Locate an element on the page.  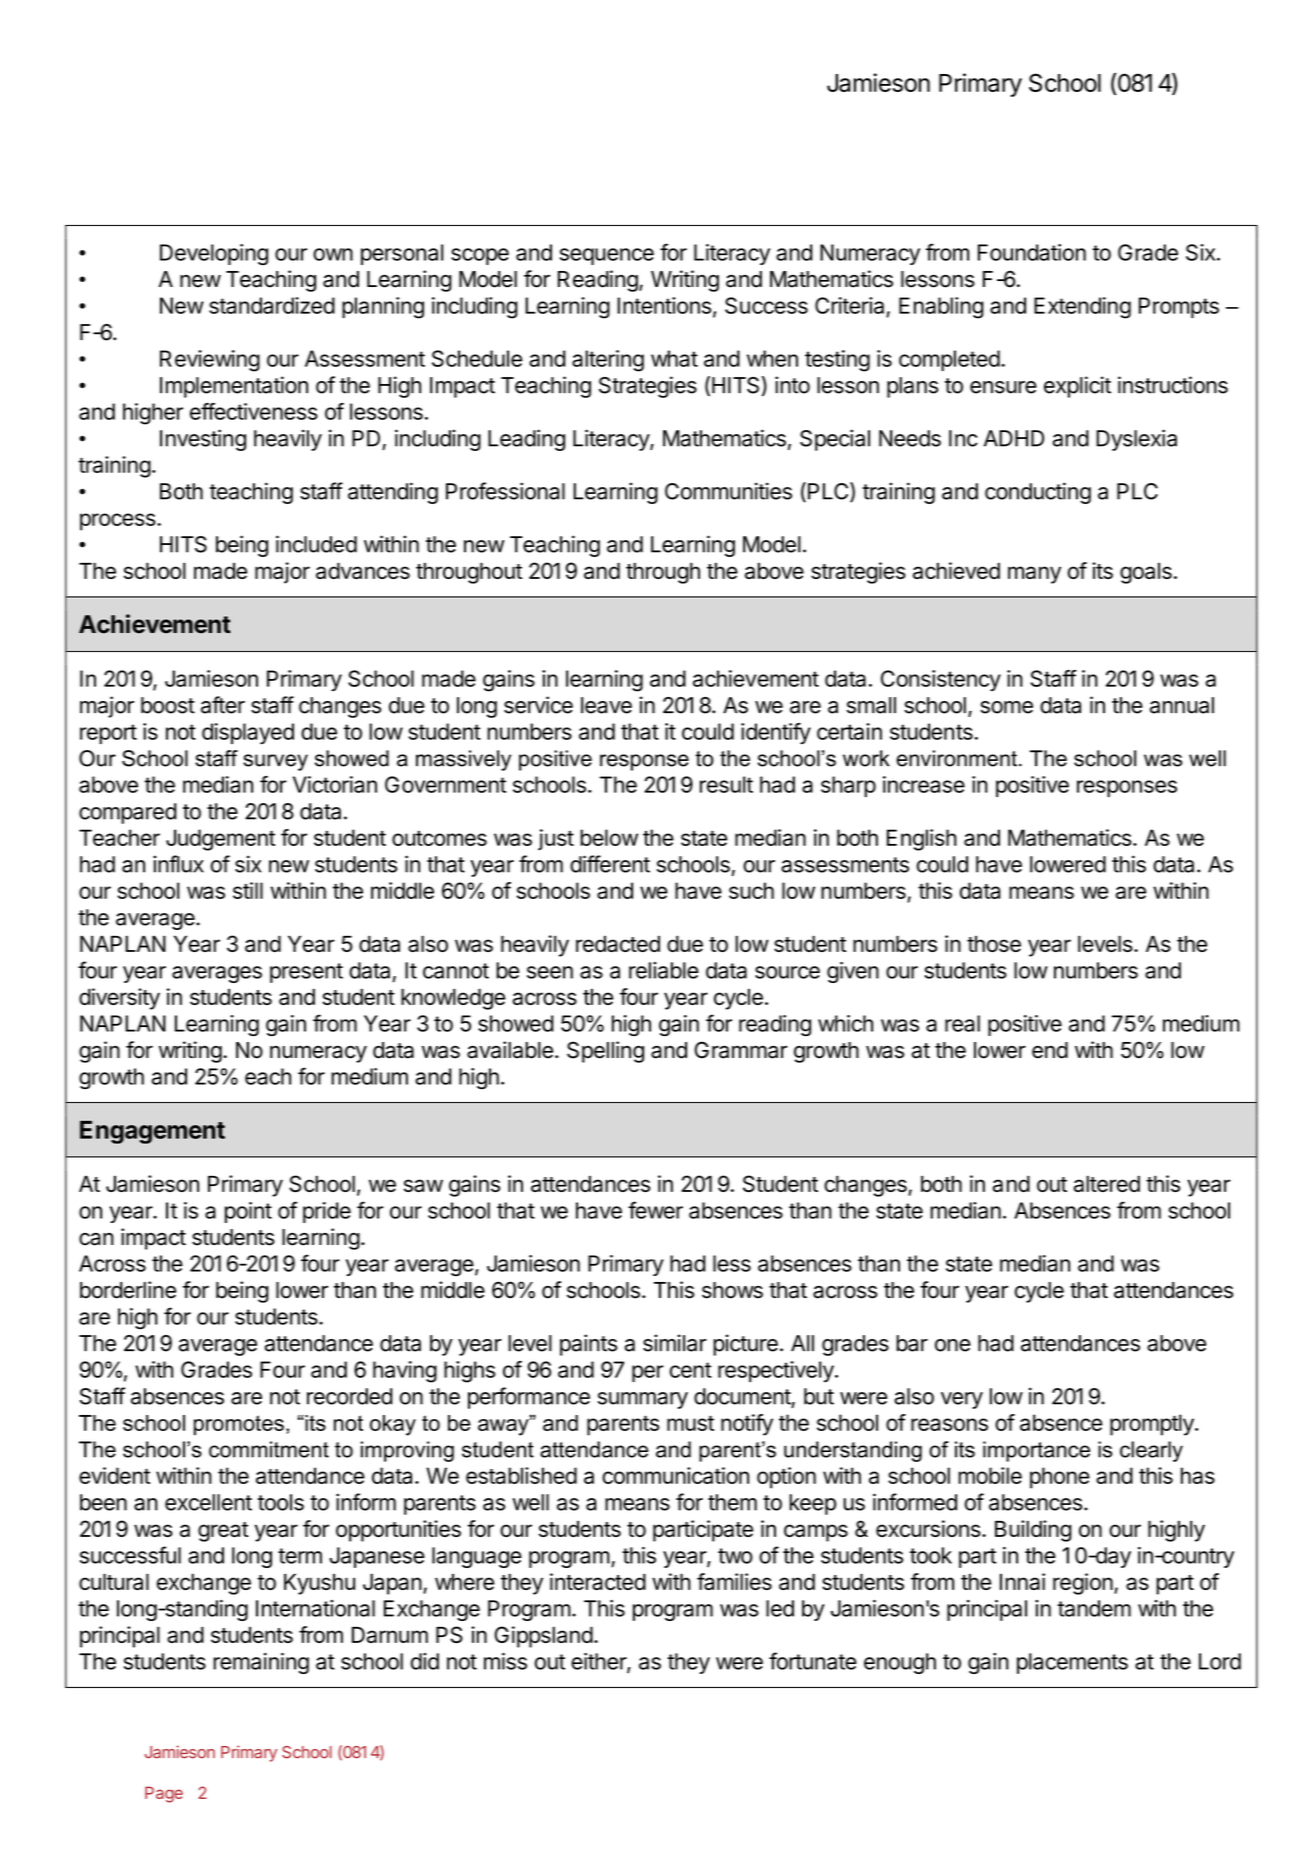
Intentions is located at coordinates (664, 305).
